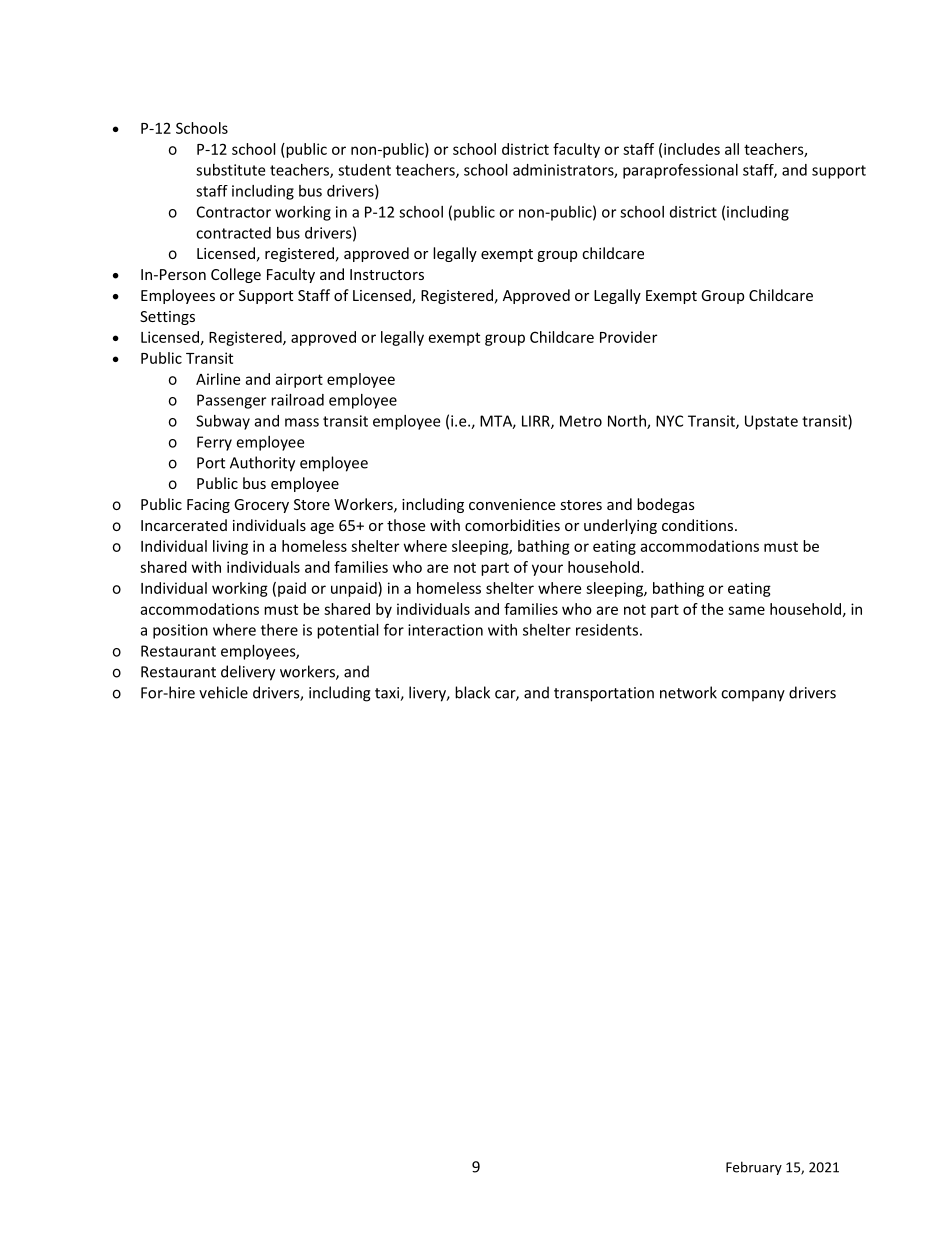 This screenshot has width=952, height=1233. Describe the element at coordinates (692, 149) in the screenshot. I see `includes` at that location.
